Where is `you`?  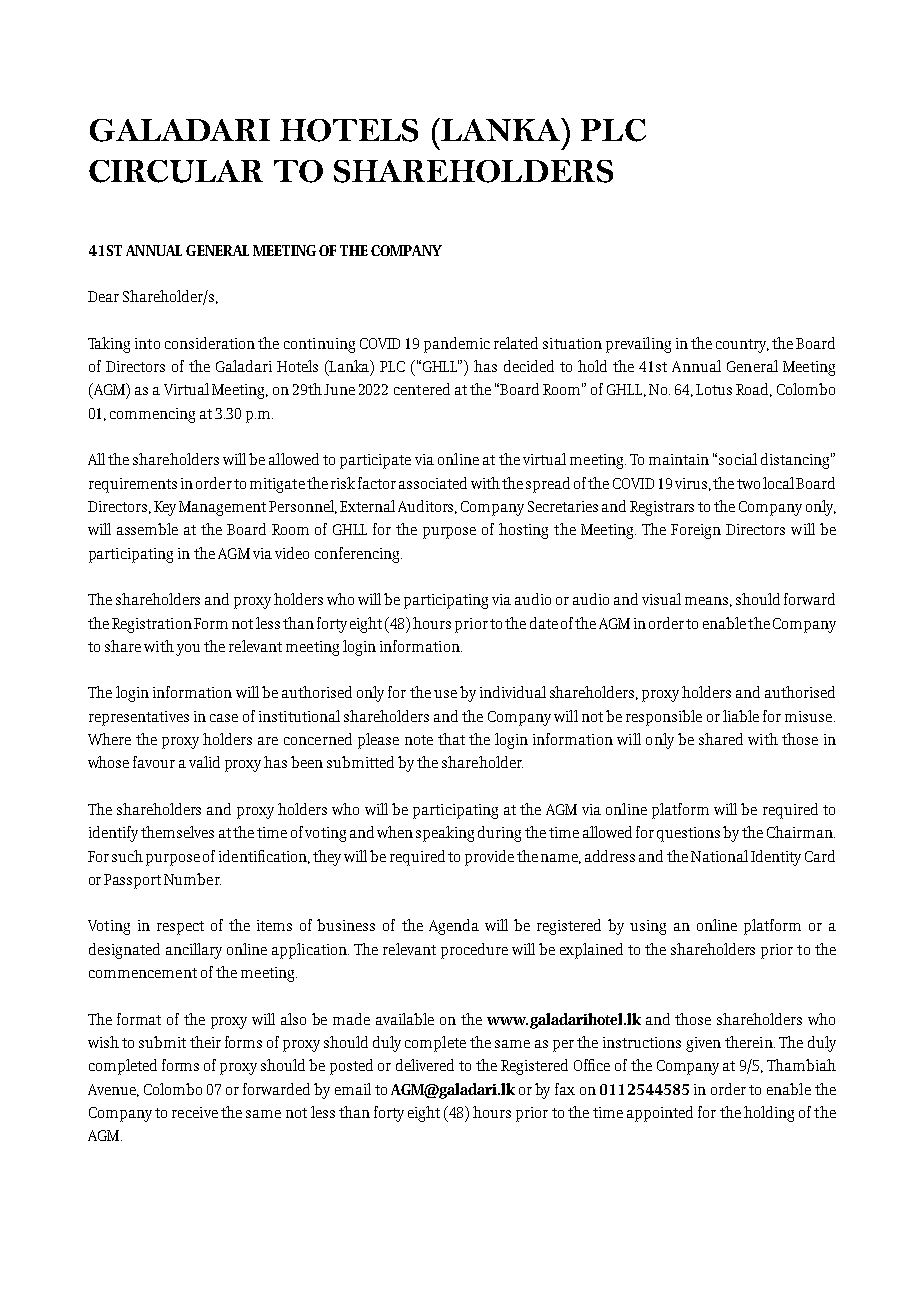 you is located at coordinates (188, 650).
